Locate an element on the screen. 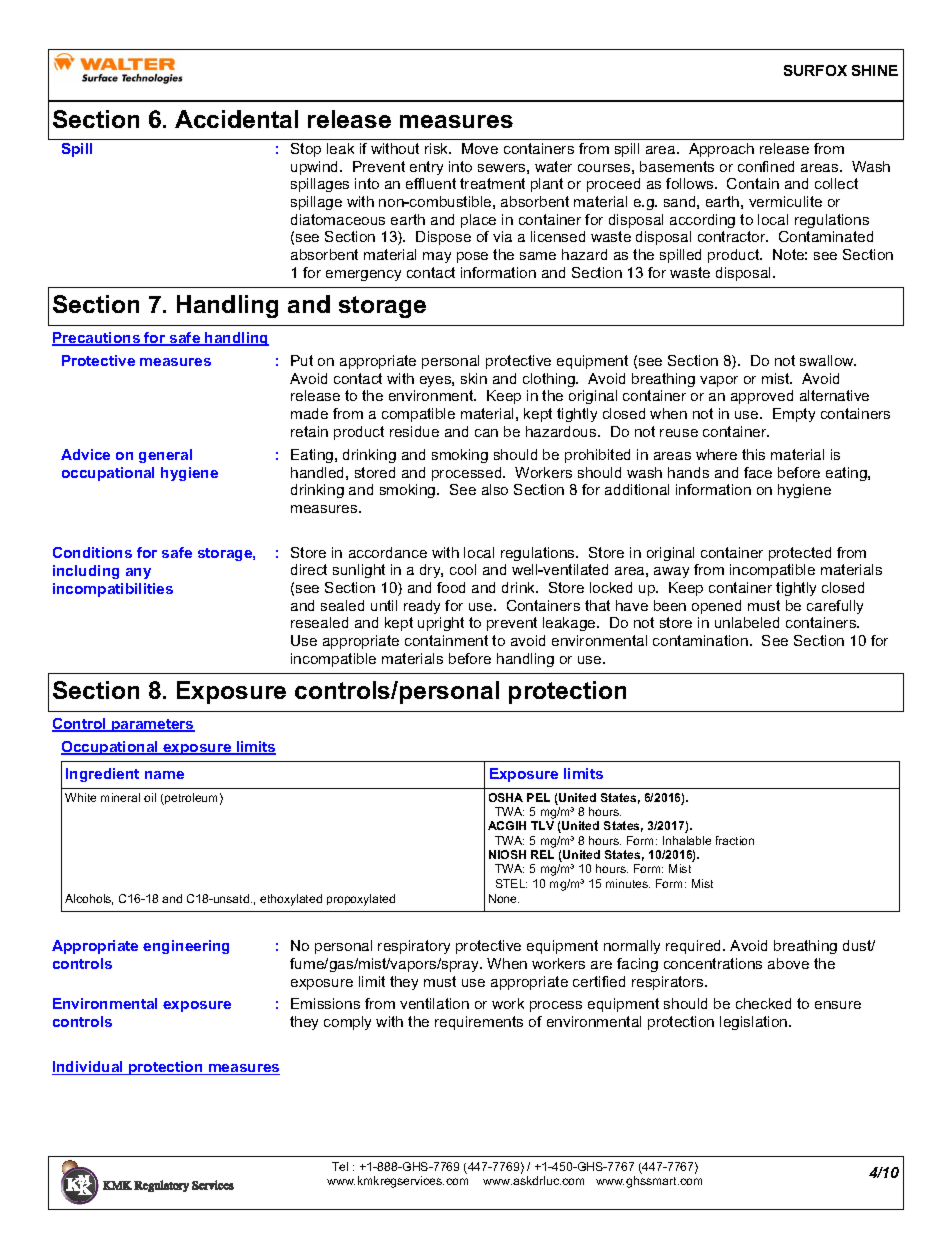 Image resolution: width=952 pixels, height=1233 pixels. skin is located at coordinates (474, 378).
